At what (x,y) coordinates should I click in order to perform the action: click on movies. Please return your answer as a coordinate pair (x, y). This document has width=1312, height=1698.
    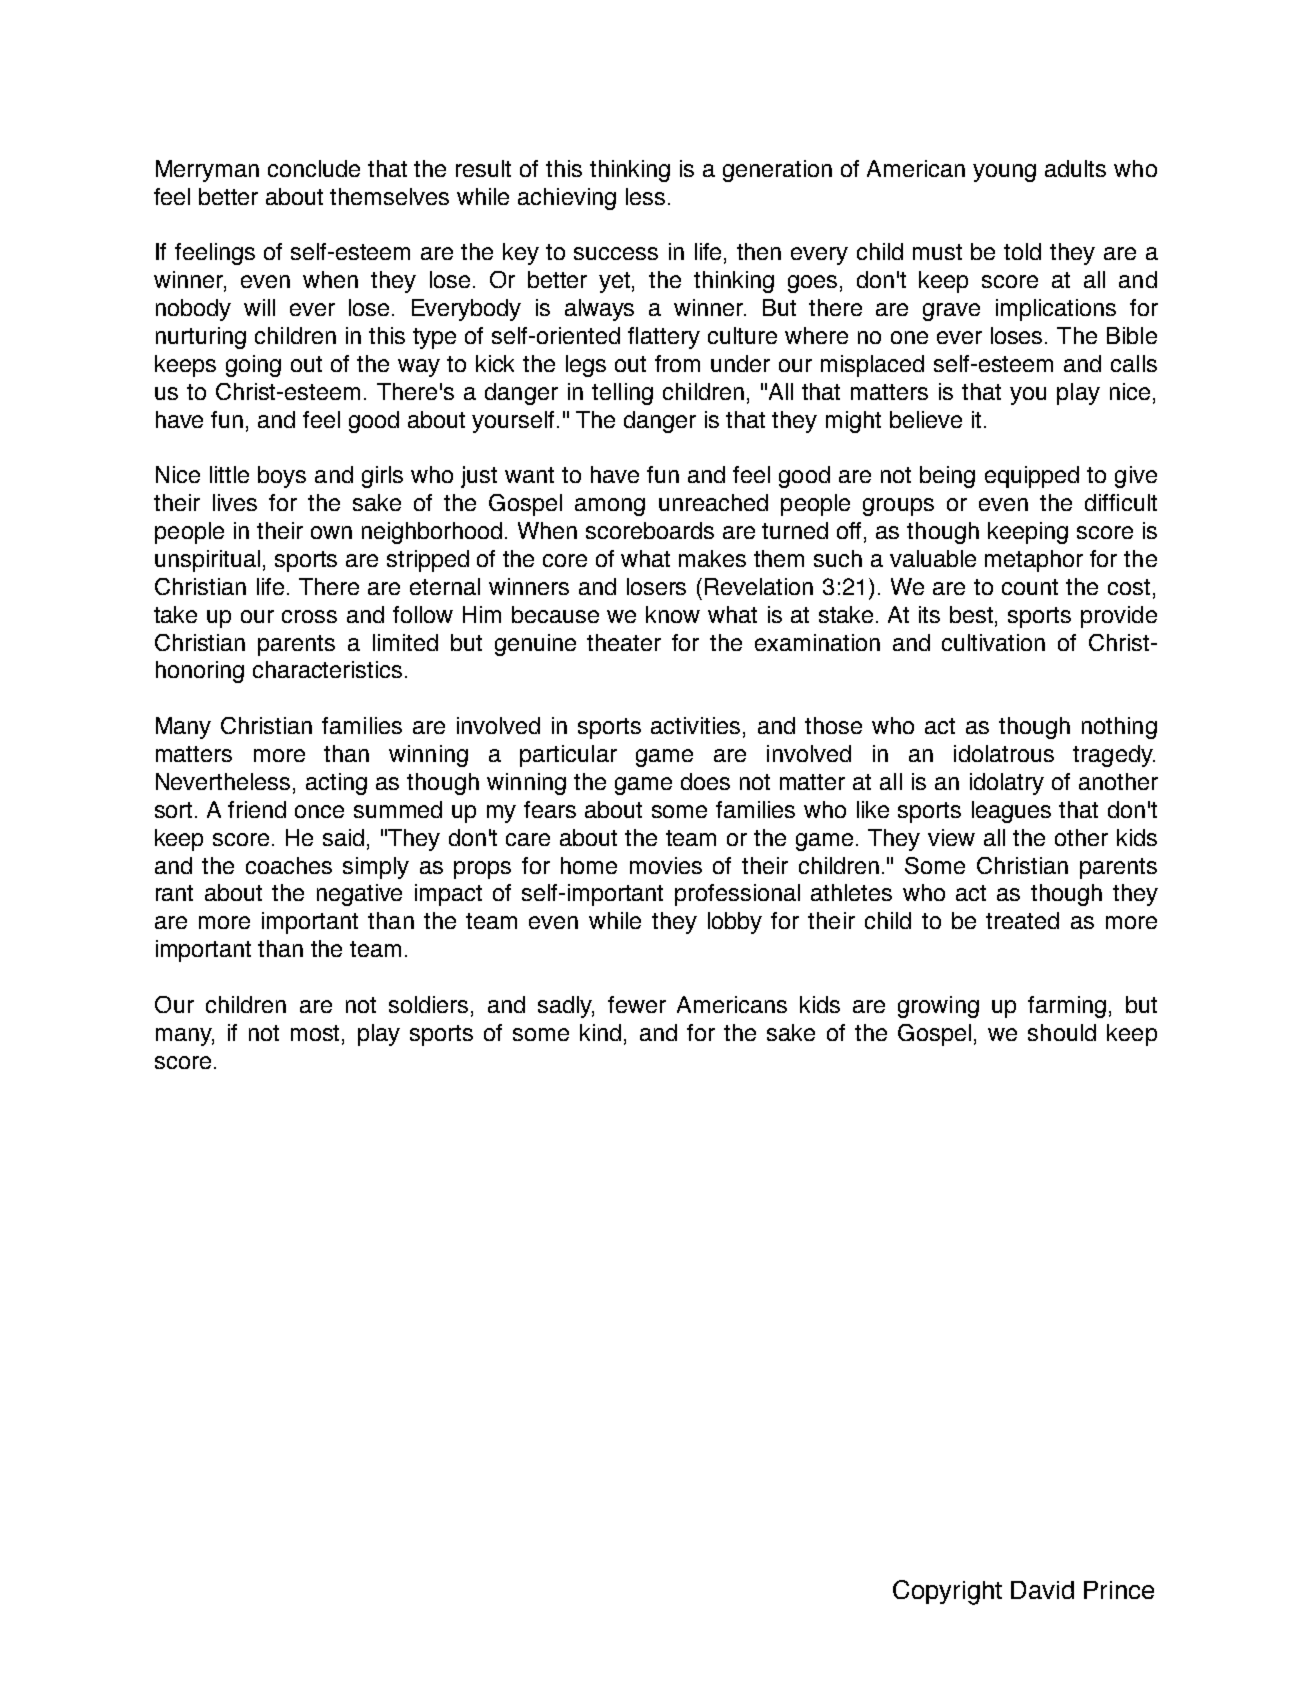
    Looking at the image, I should click on (666, 865).
